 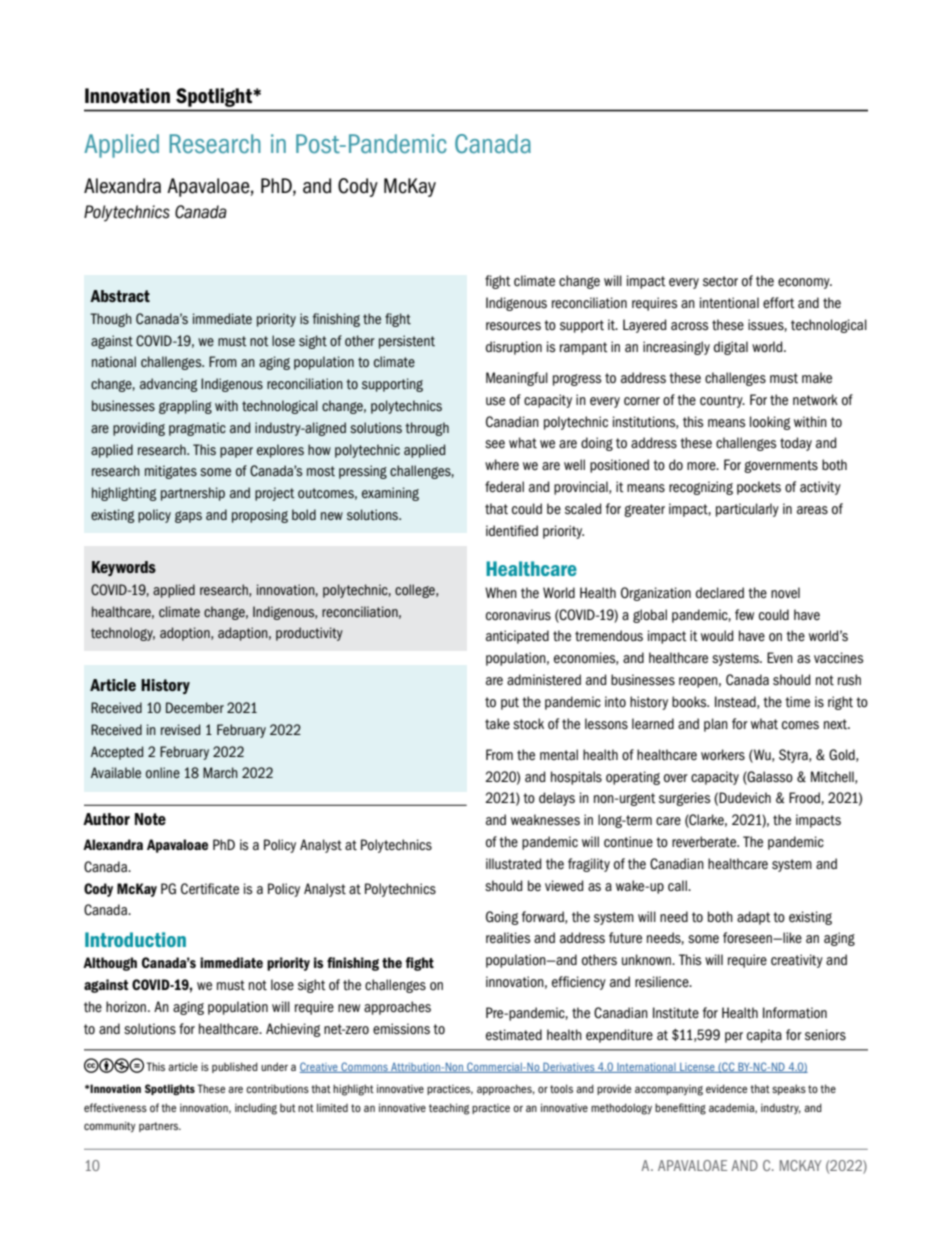 What do you see at coordinates (120, 296) in the document?
I see `Abstract` at bounding box center [120, 296].
